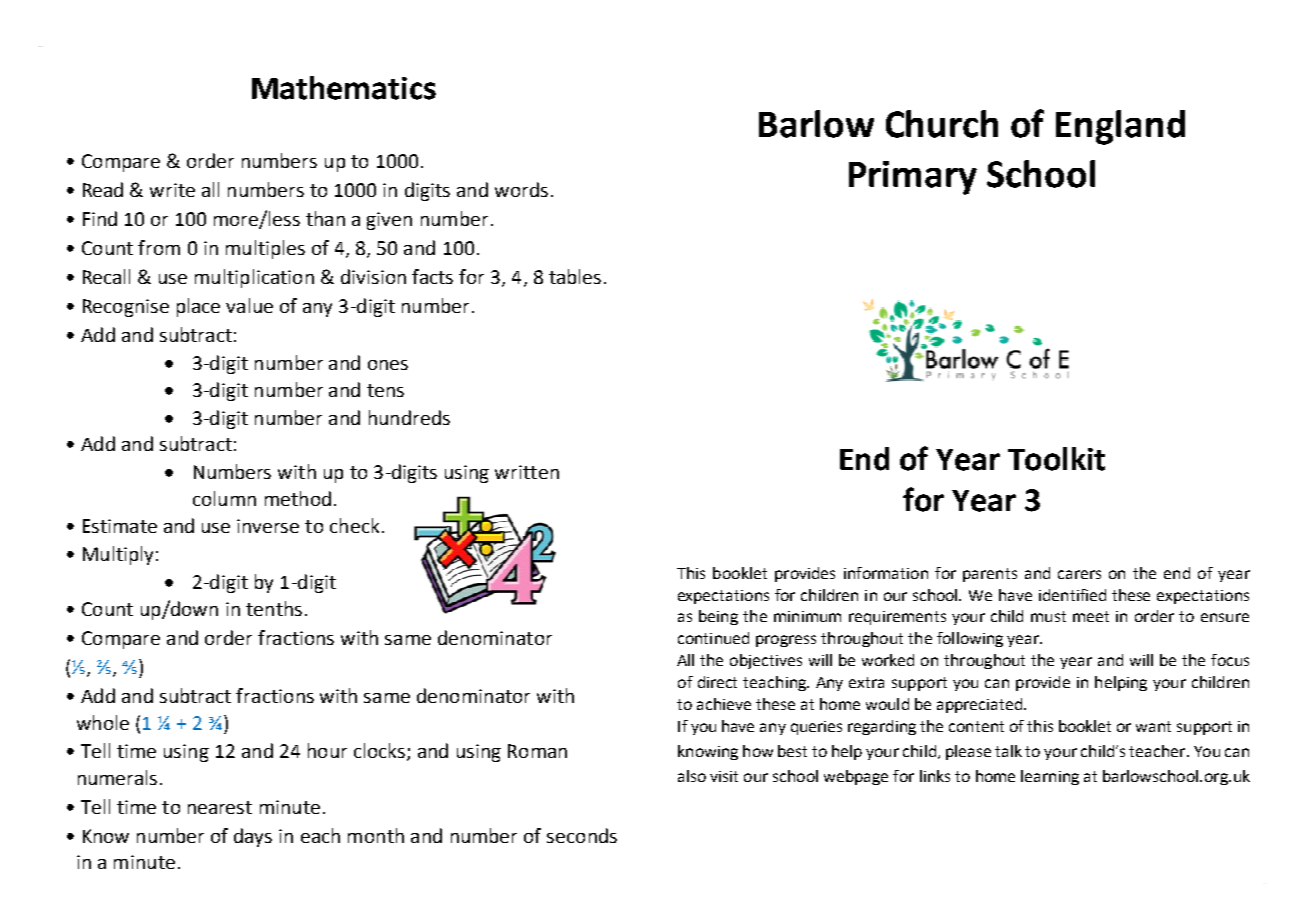 The width and height of the screenshot is (1308, 924). What do you see at coordinates (198, 307) in the screenshot?
I see `place` at bounding box center [198, 307].
